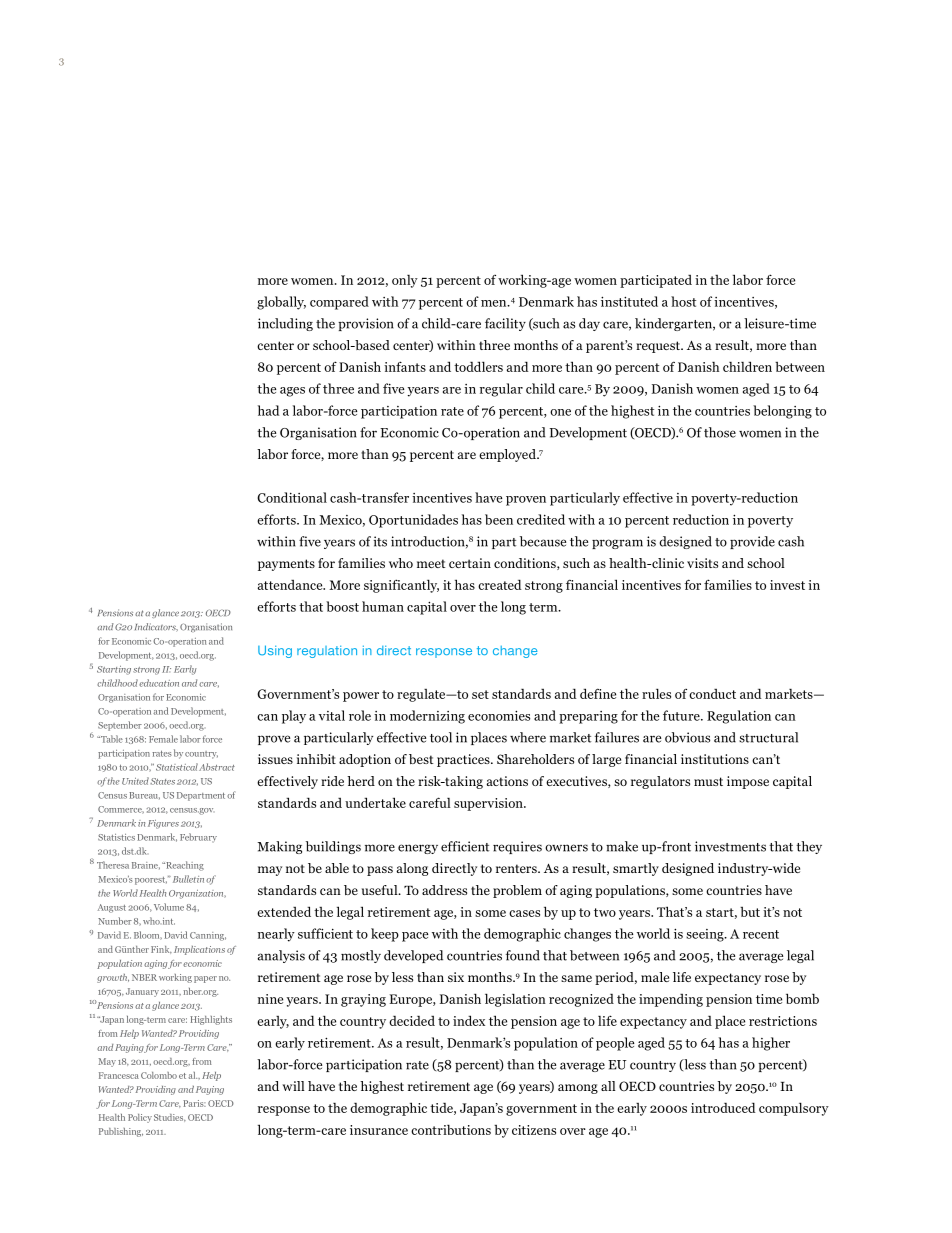 This screenshot has height=1233, width=952. What do you see at coordinates (159, 683) in the screenshot?
I see `education` at bounding box center [159, 683].
